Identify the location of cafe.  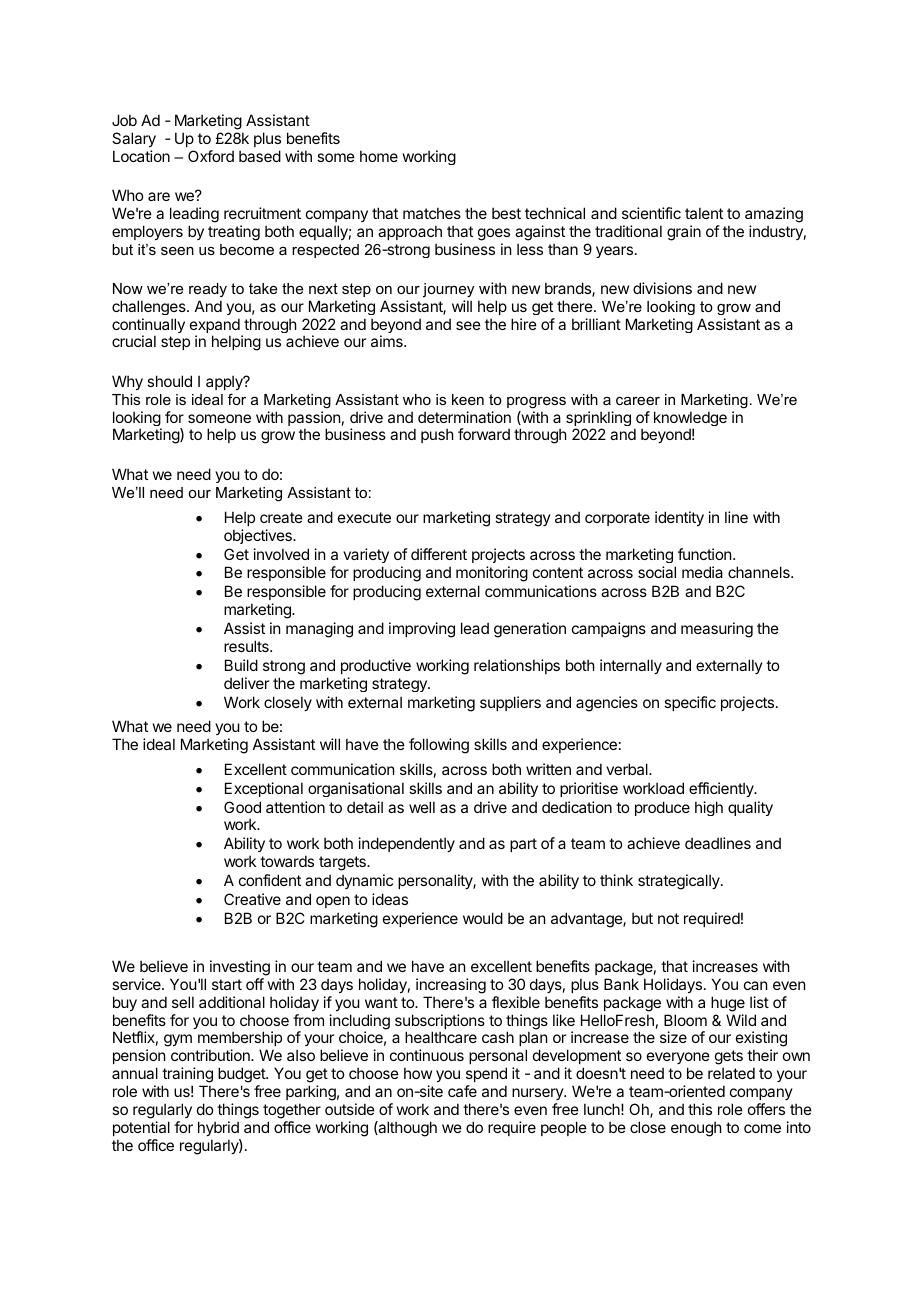
(462, 1091).
